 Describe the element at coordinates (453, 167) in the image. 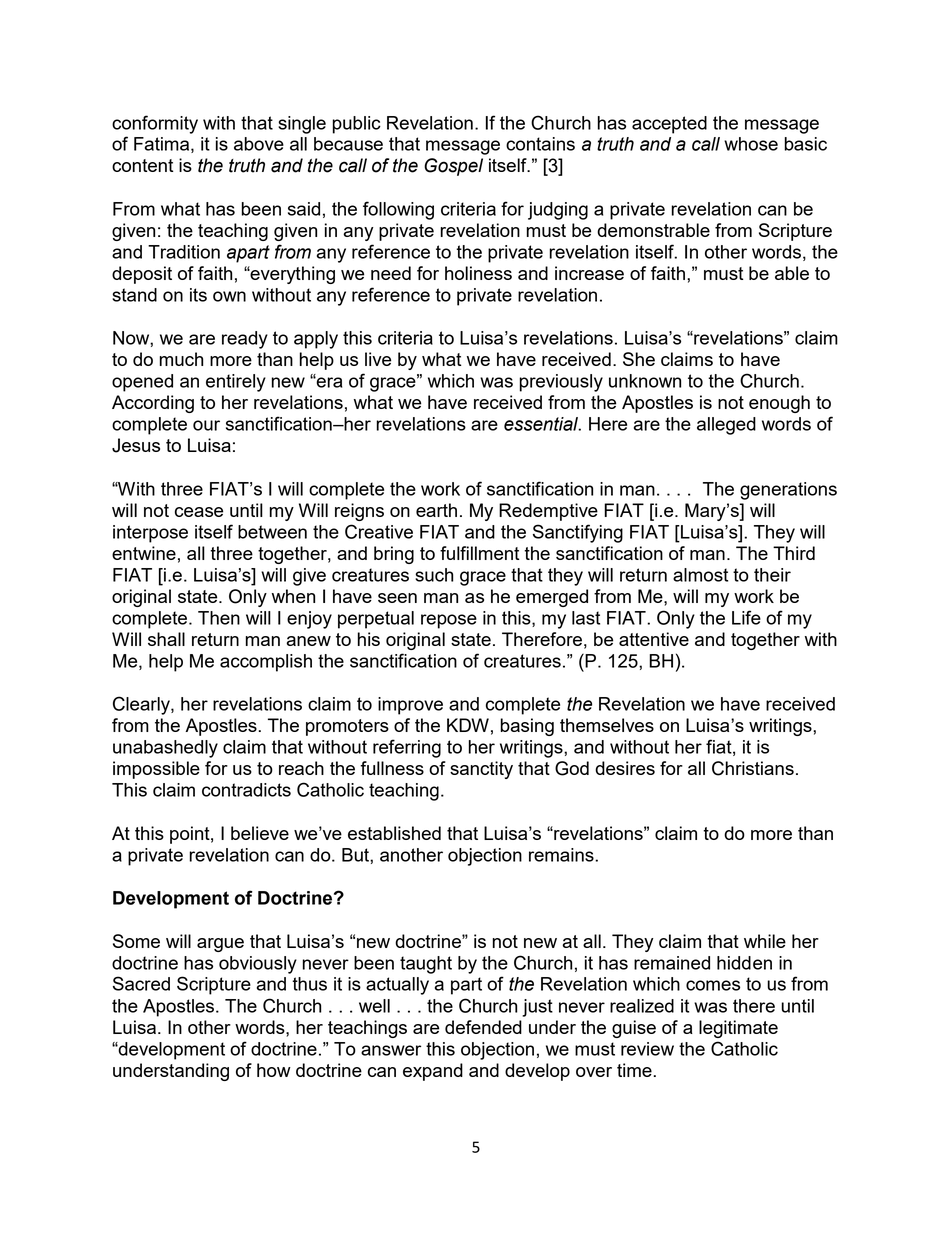

I see `Gospel` at that location.
